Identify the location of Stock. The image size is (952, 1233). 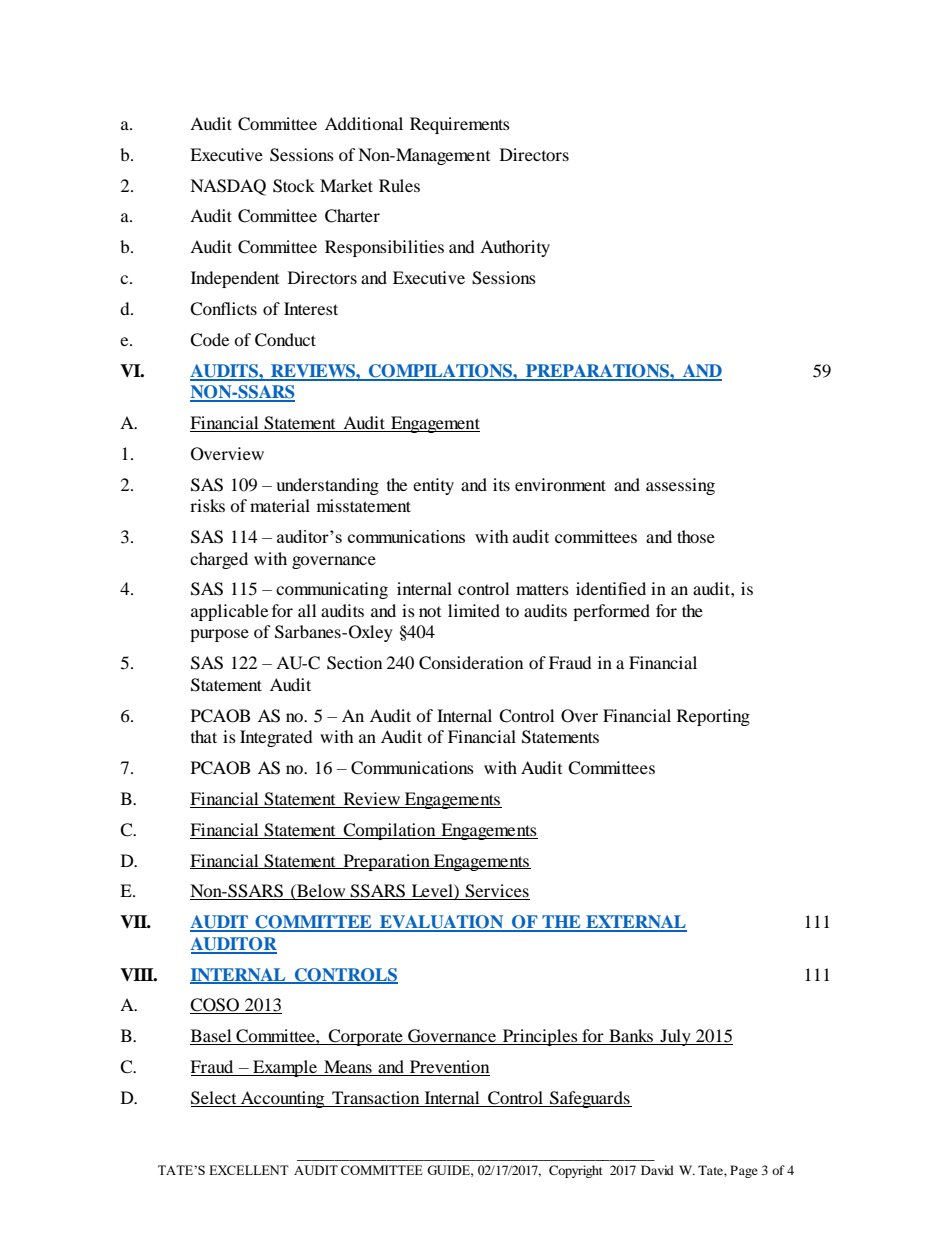
(294, 186).
